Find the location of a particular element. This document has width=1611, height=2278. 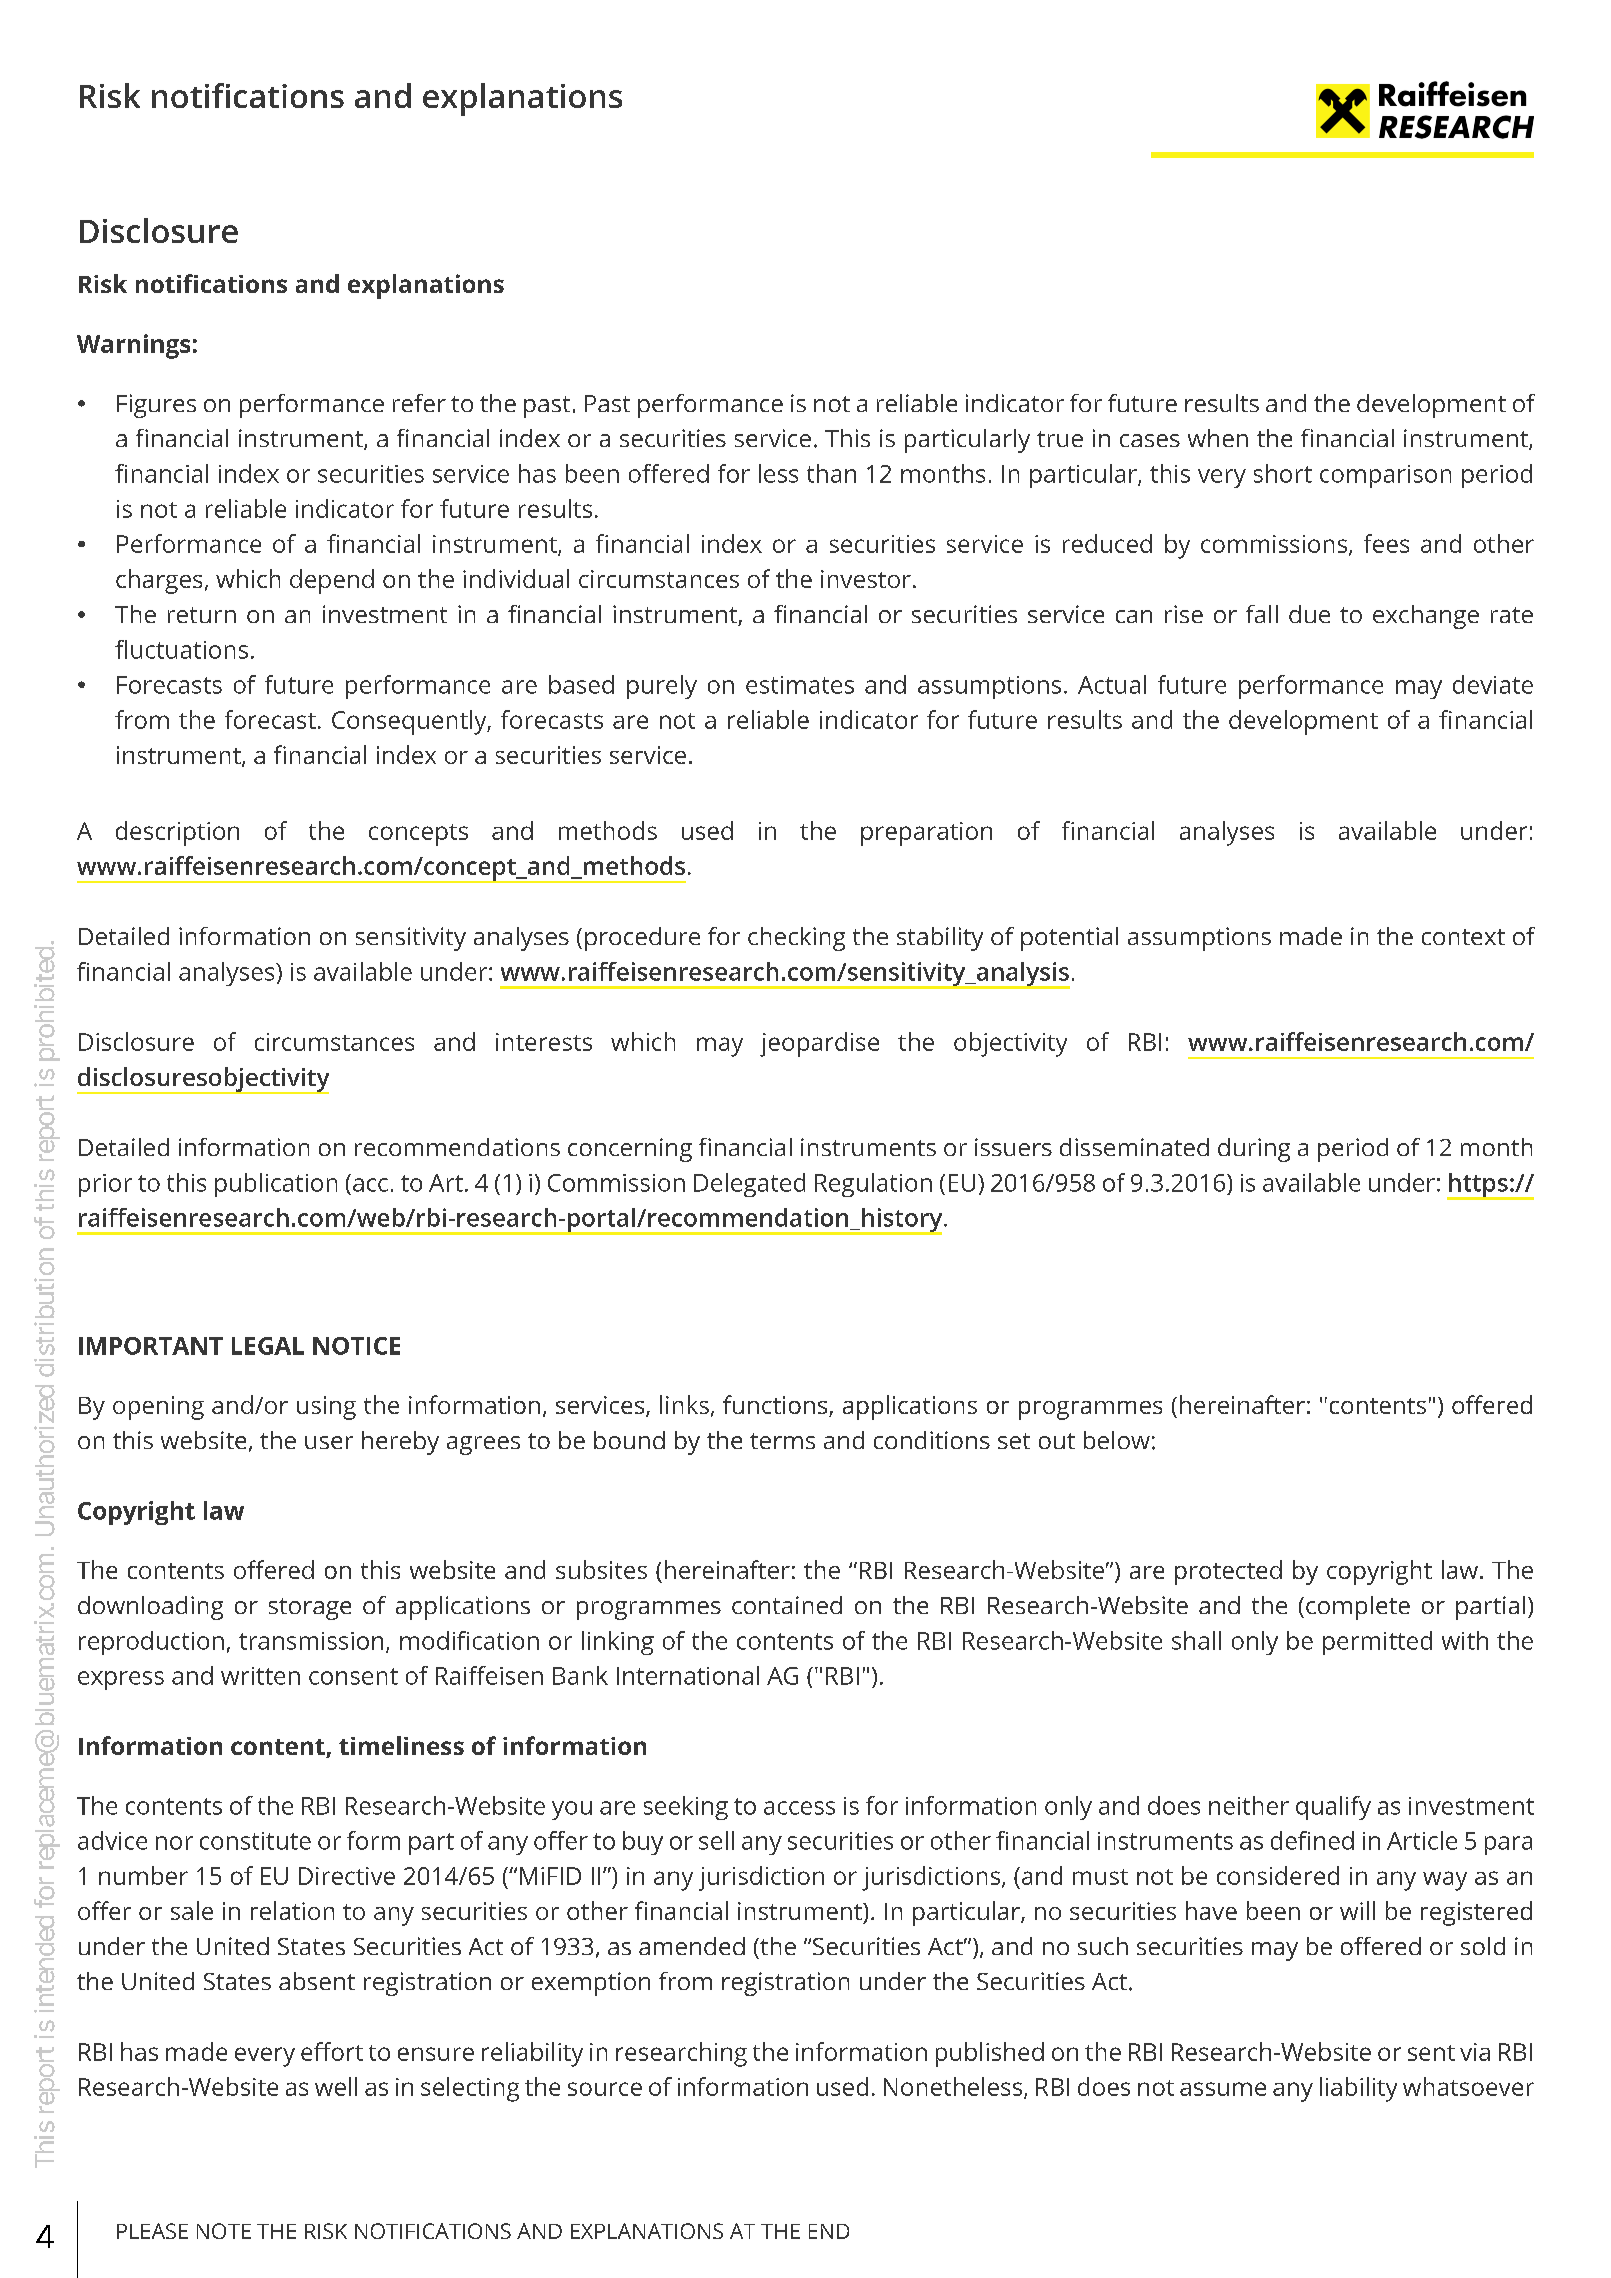

Figures is located at coordinates (156, 406).
